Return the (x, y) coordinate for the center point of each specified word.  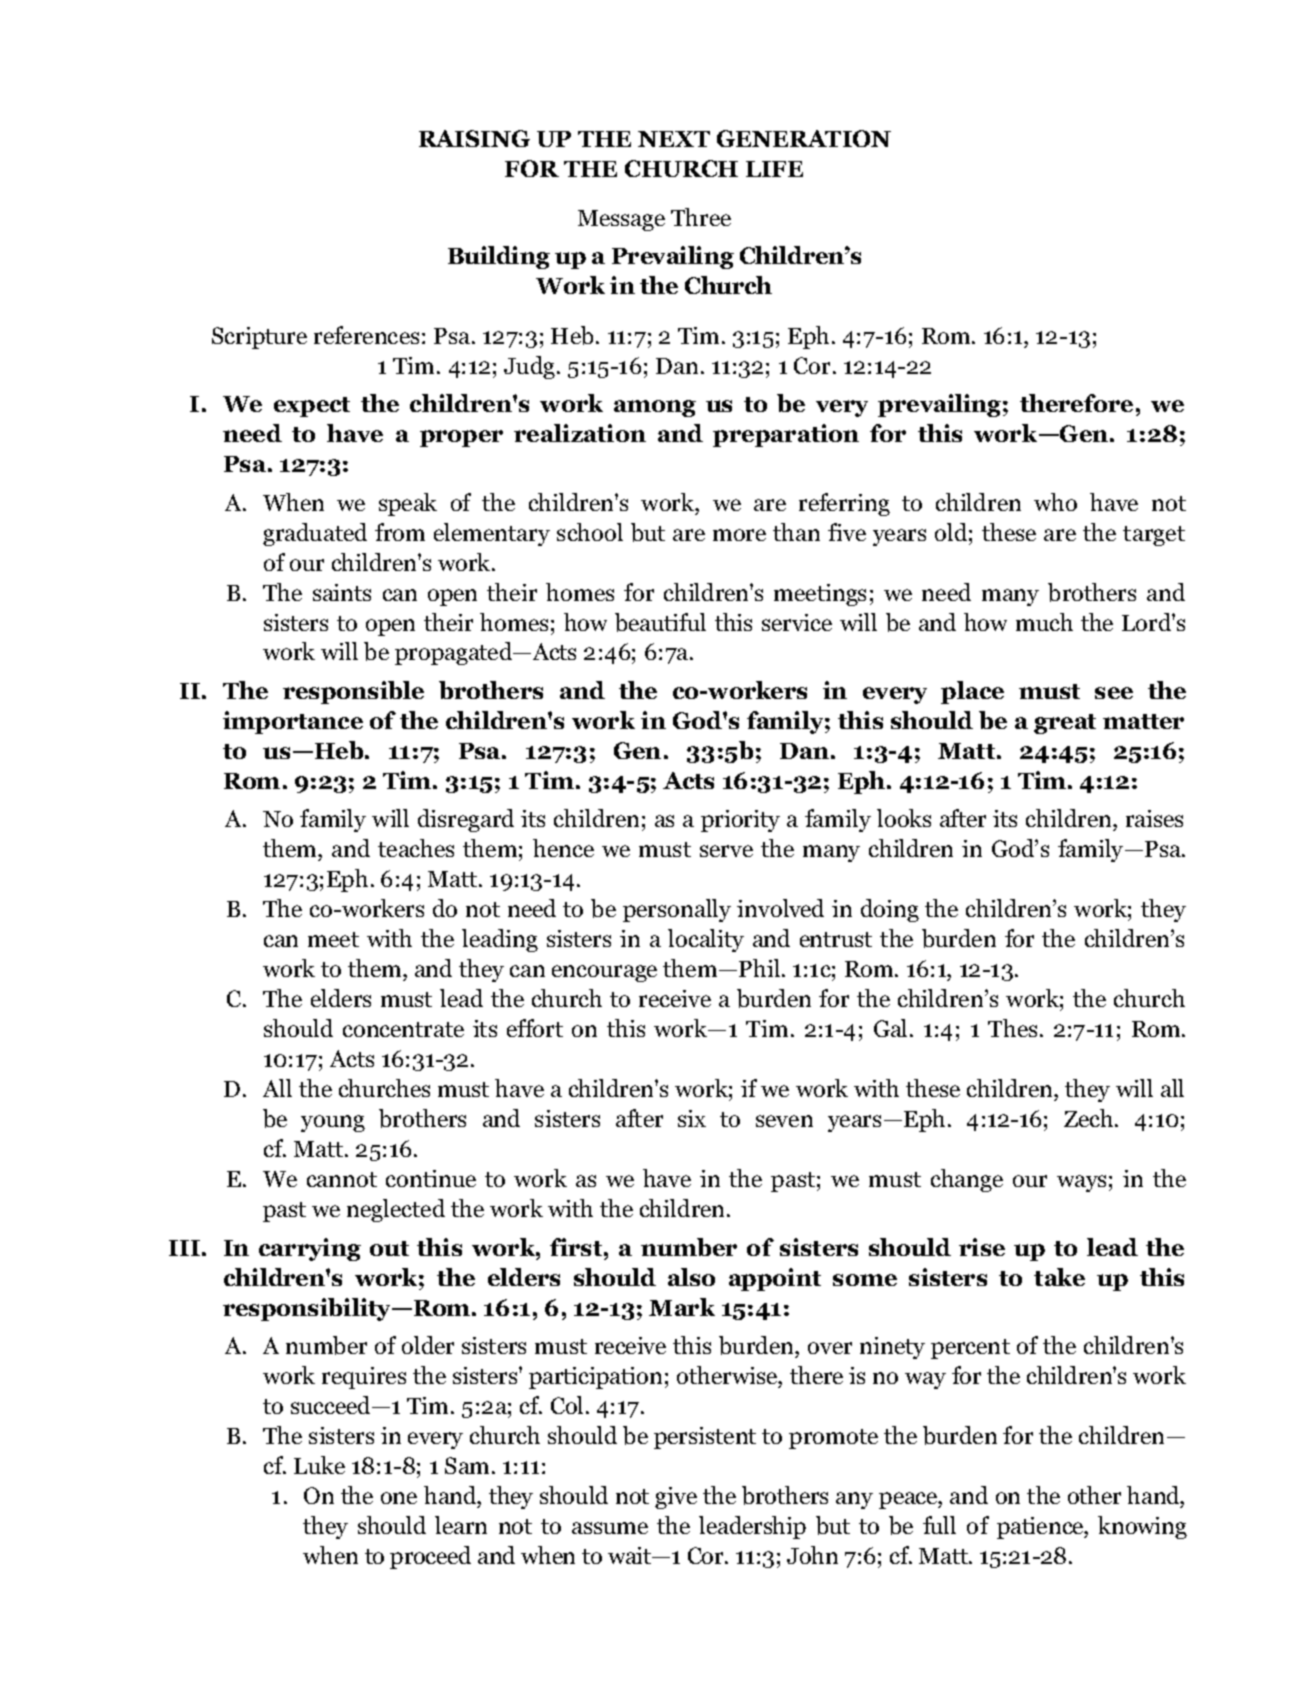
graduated (315, 534)
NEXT (674, 139)
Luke (319, 1465)
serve (726, 851)
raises (1154, 818)
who (1055, 502)
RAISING (474, 138)
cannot (342, 1179)
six (692, 1118)
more (739, 535)
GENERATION (804, 138)
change (967, 1180)
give (676, 1498)
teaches (416, 848)
